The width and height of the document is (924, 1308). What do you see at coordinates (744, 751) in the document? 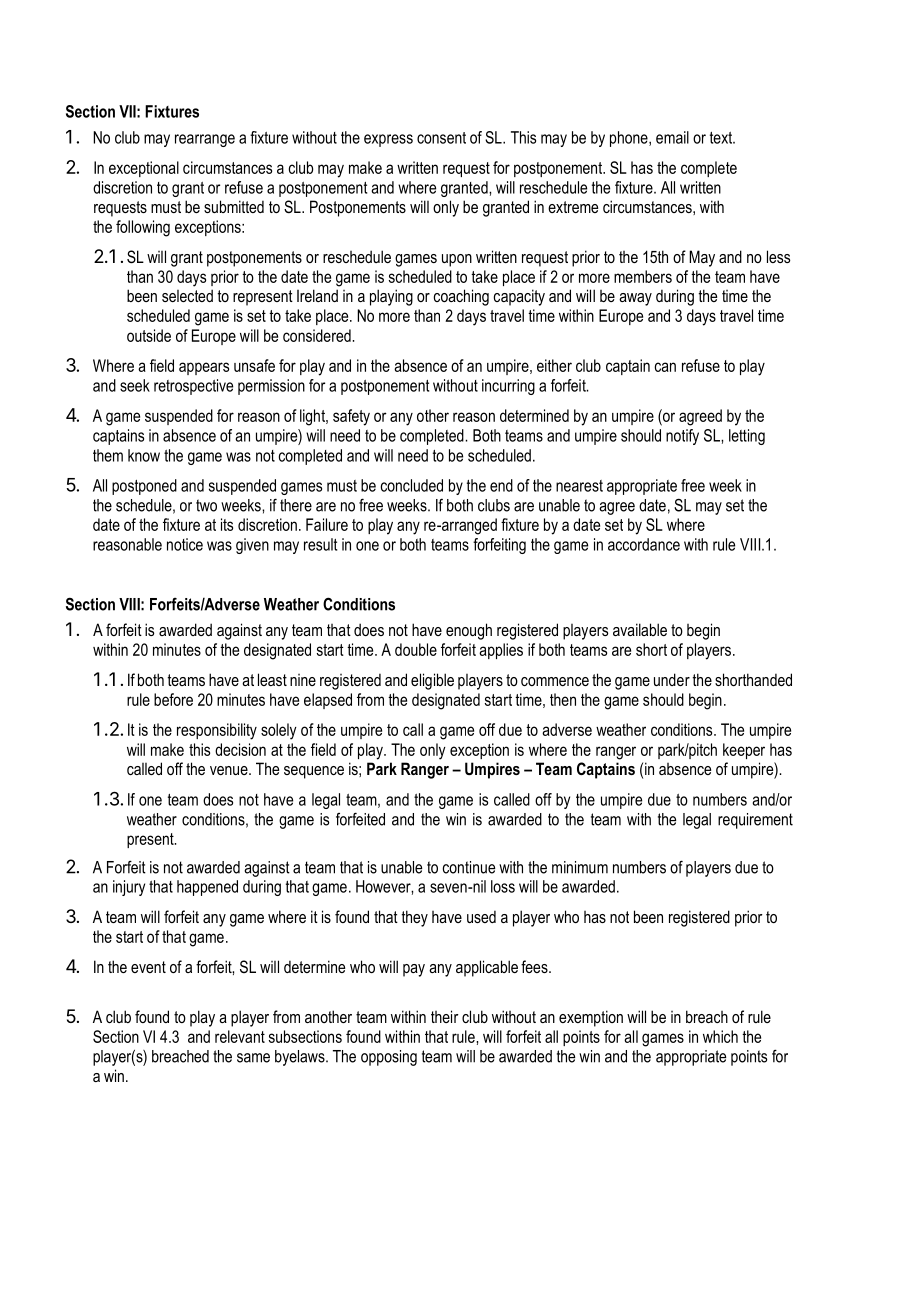
I see `keeper` at bounding box center [744, 751].
